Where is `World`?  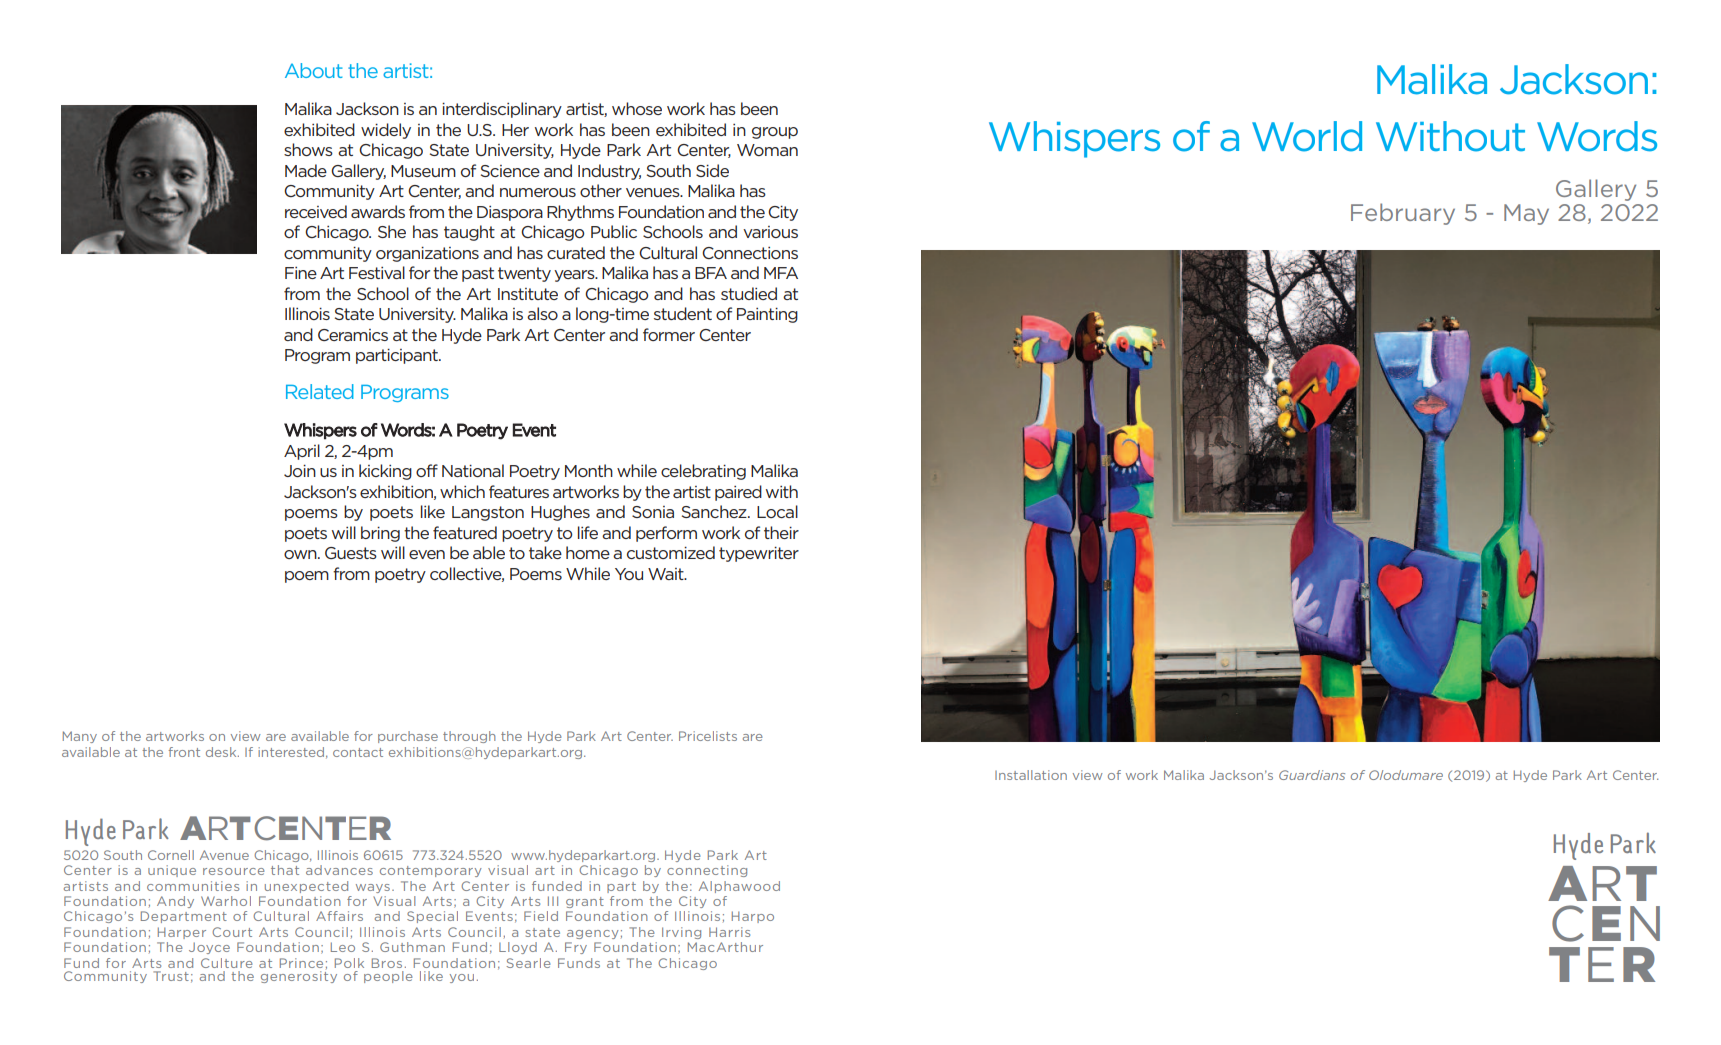 World is located at coordinates (1307, 136).
